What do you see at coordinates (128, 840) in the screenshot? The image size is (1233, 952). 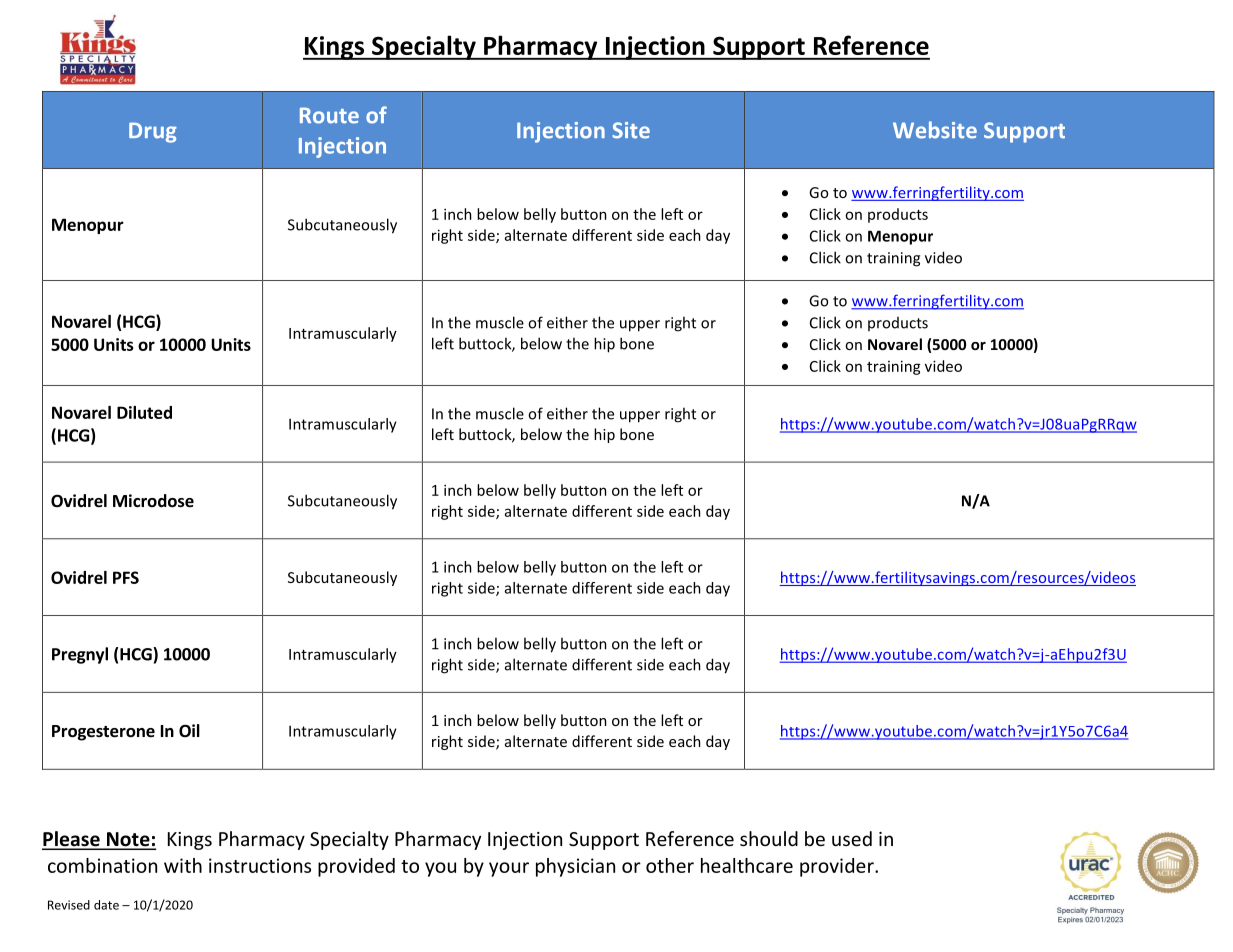 I see `Note` at bounding box center [128, 840].
